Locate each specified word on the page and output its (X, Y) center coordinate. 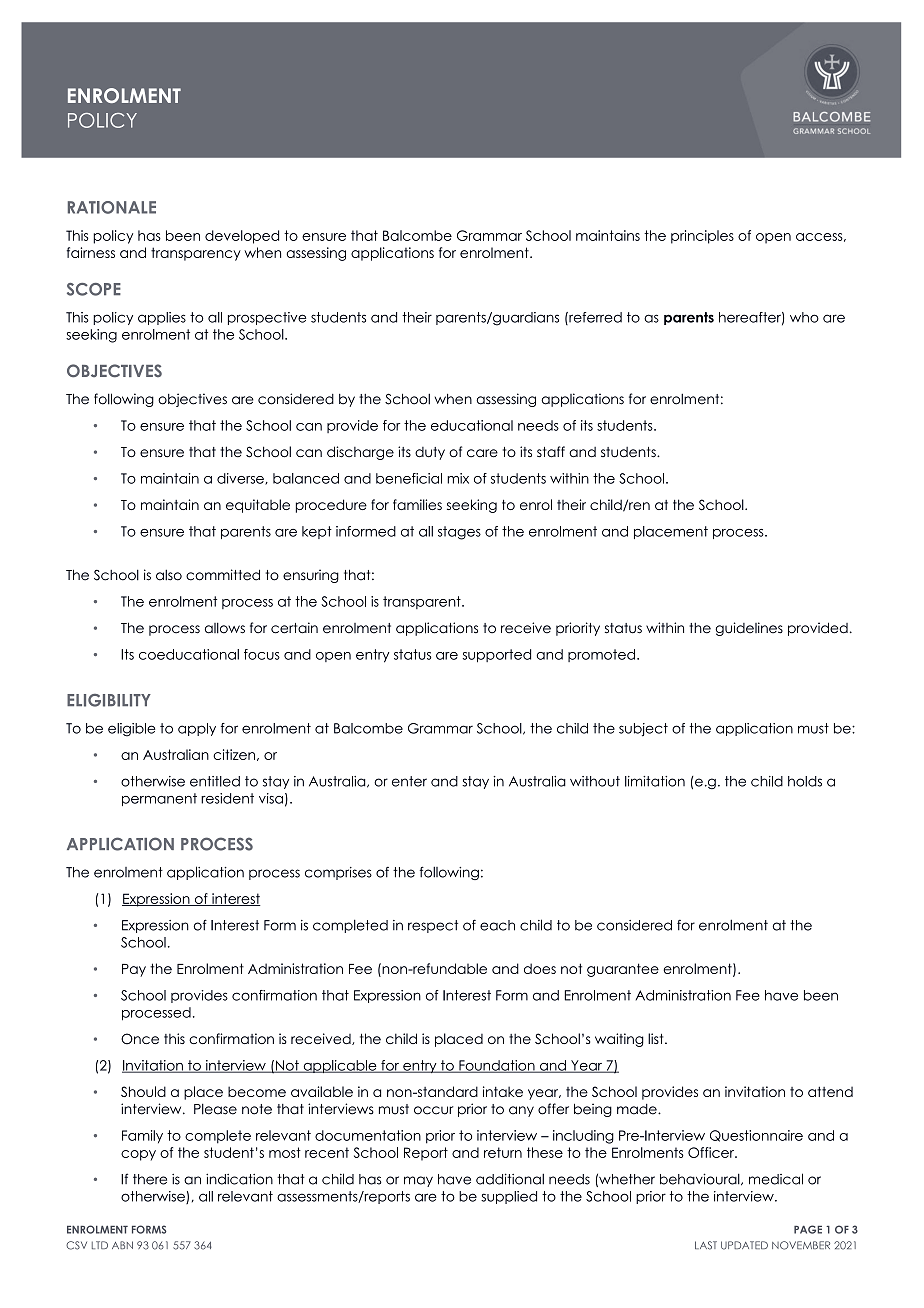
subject (643, 730)
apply (197, 729)
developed (242, 237)
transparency (196, 254)
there (150, 1179)
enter (409, 781)
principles (702, 237)
